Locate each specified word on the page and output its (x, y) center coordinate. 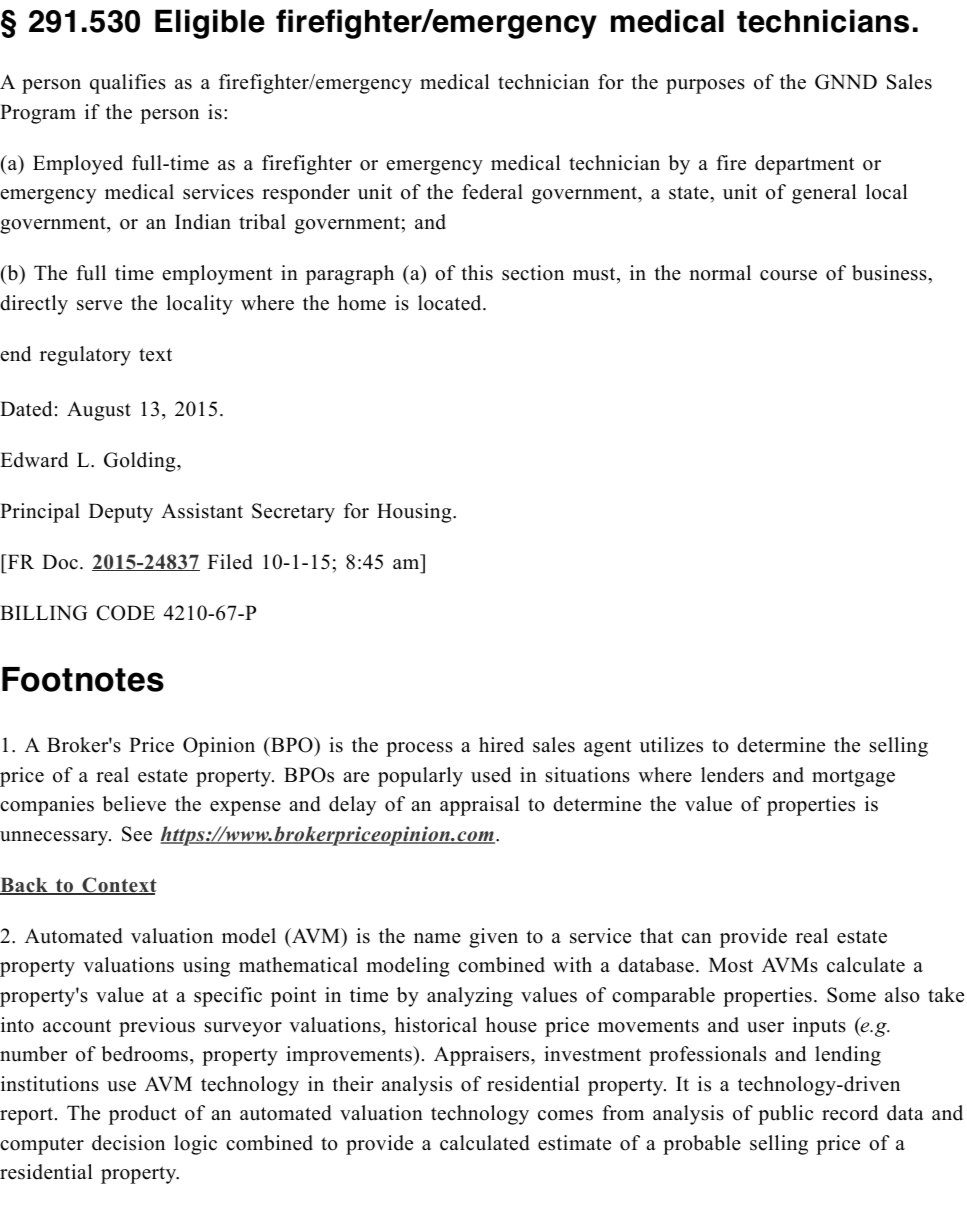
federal (492, 192)
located (451, 303)
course (788, 275)
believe (134, 804)
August (99, 411)
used (491, 775)
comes (565, 1115)
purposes (705, 86)
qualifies (128, 84)
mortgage (853, 778)
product (143, 1115)
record (850, 1113)
